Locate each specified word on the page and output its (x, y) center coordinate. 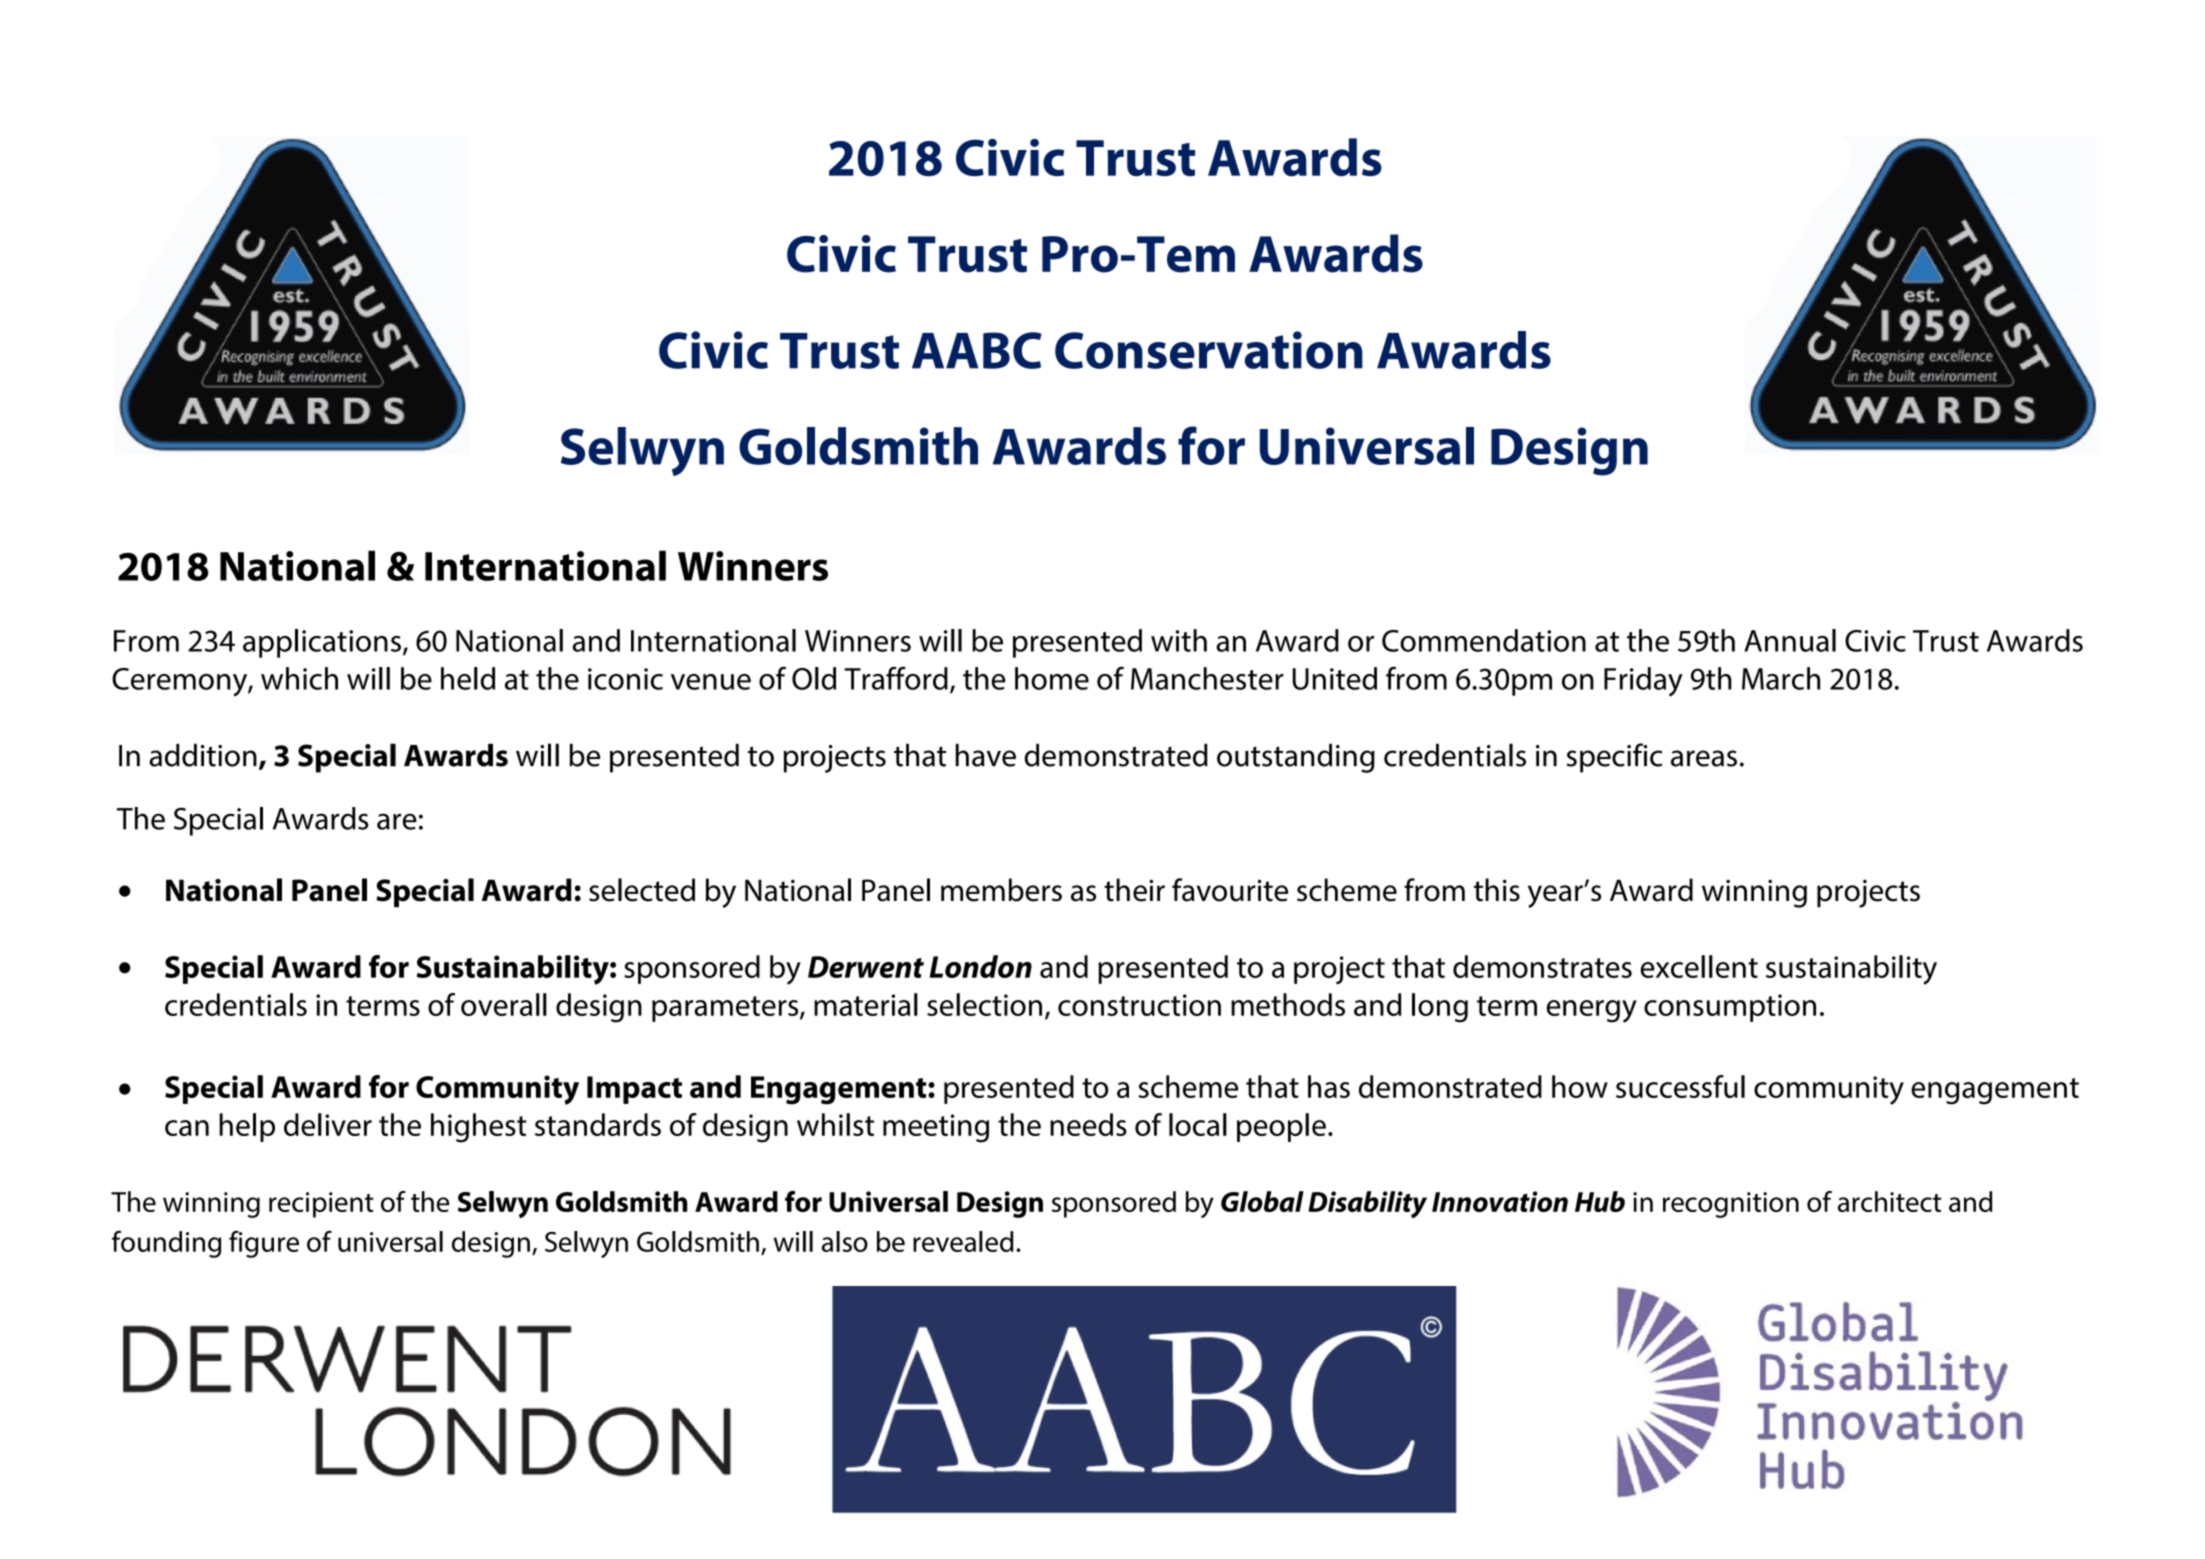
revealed (963, 1241)
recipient (321, 1205)
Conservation (1209, 350)
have (986, 755)
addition (203, 755)
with (1179, 640)
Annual (1790, 640)
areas (1704, 758)
